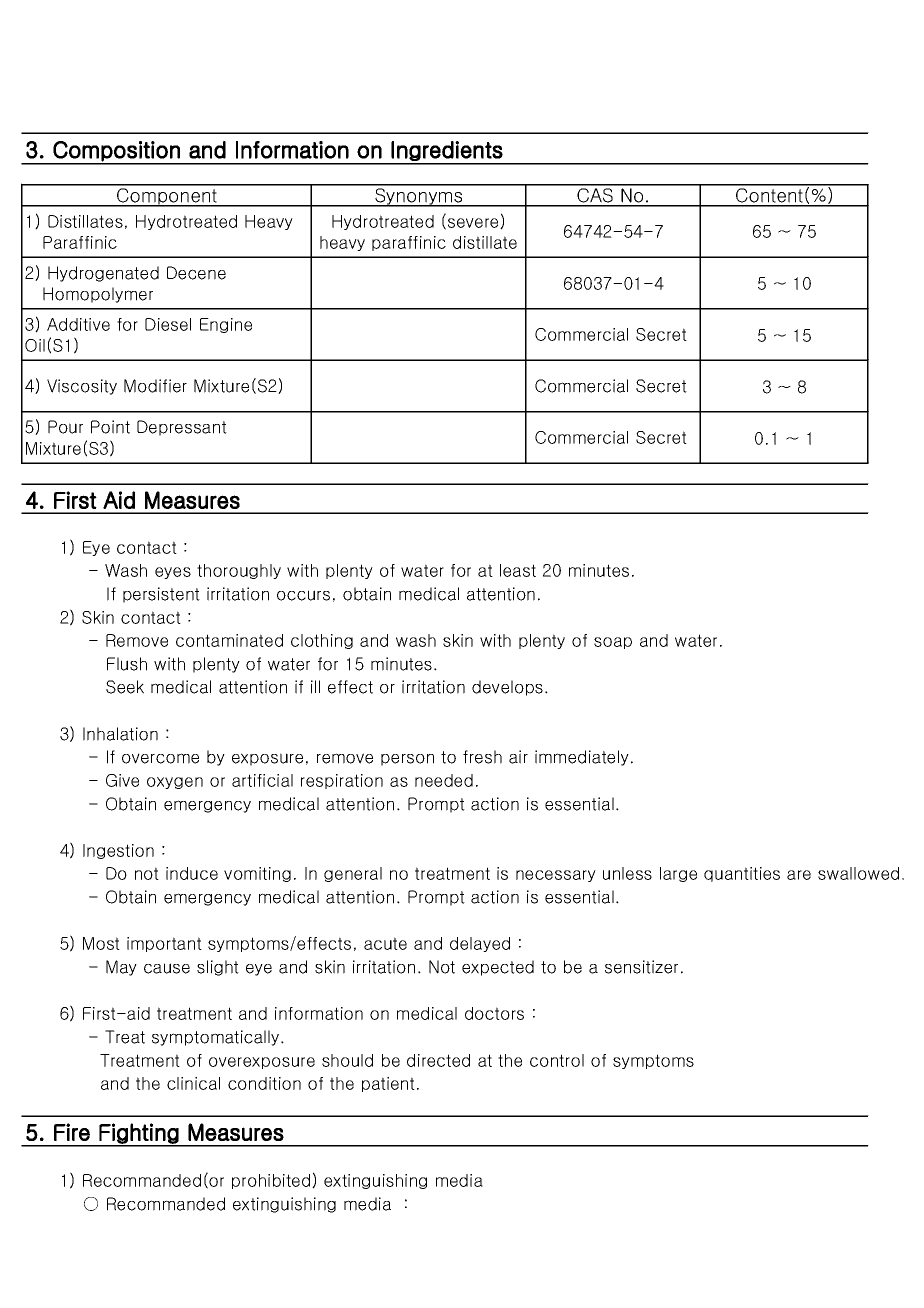 The image size is (924, 1308). What do you see at coordinates (474, 223) in the screenshot?
I see `severe` at bounding box center [474, 223].
